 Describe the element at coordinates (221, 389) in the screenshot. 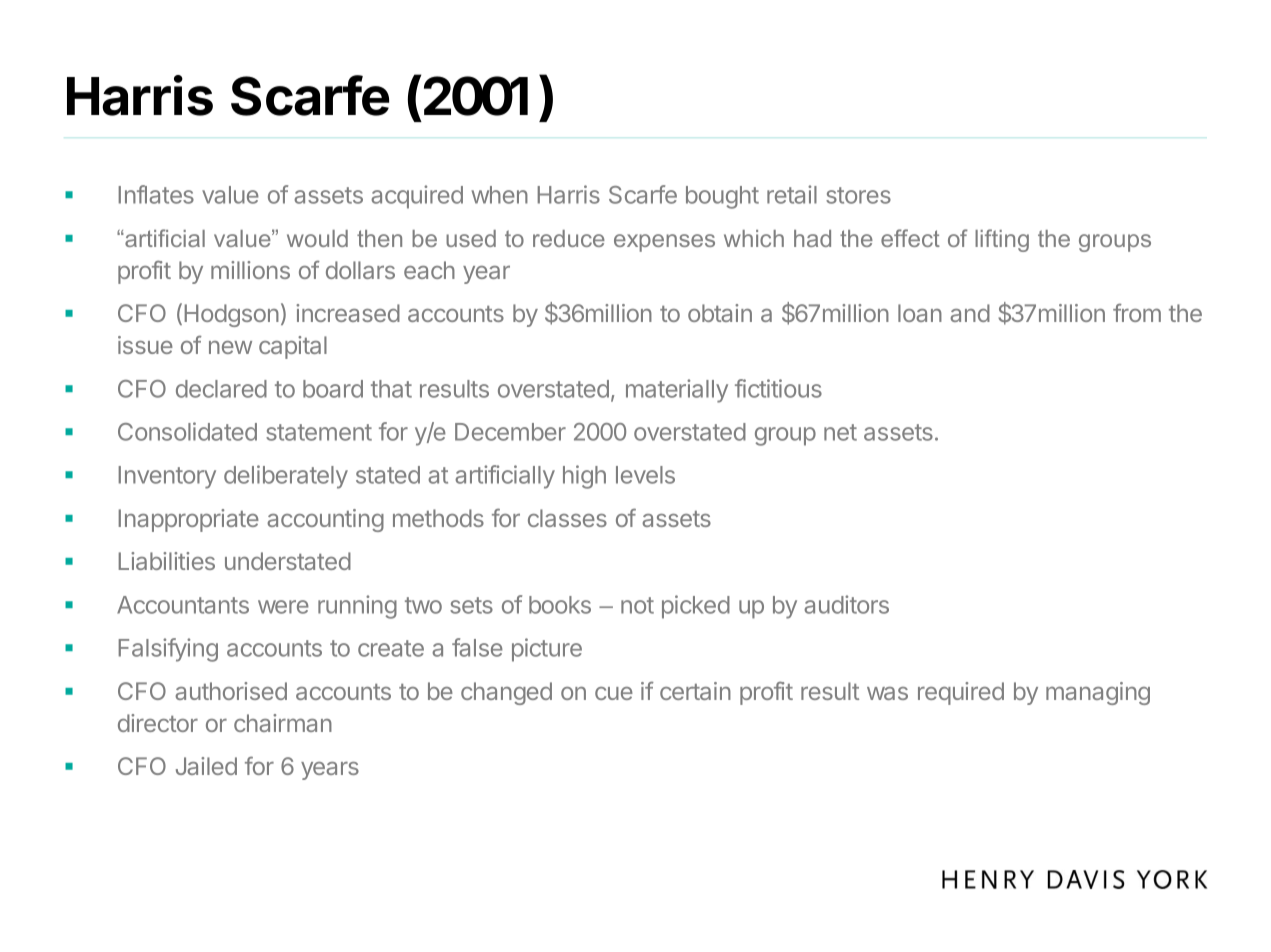

I see `declared` at that location.
